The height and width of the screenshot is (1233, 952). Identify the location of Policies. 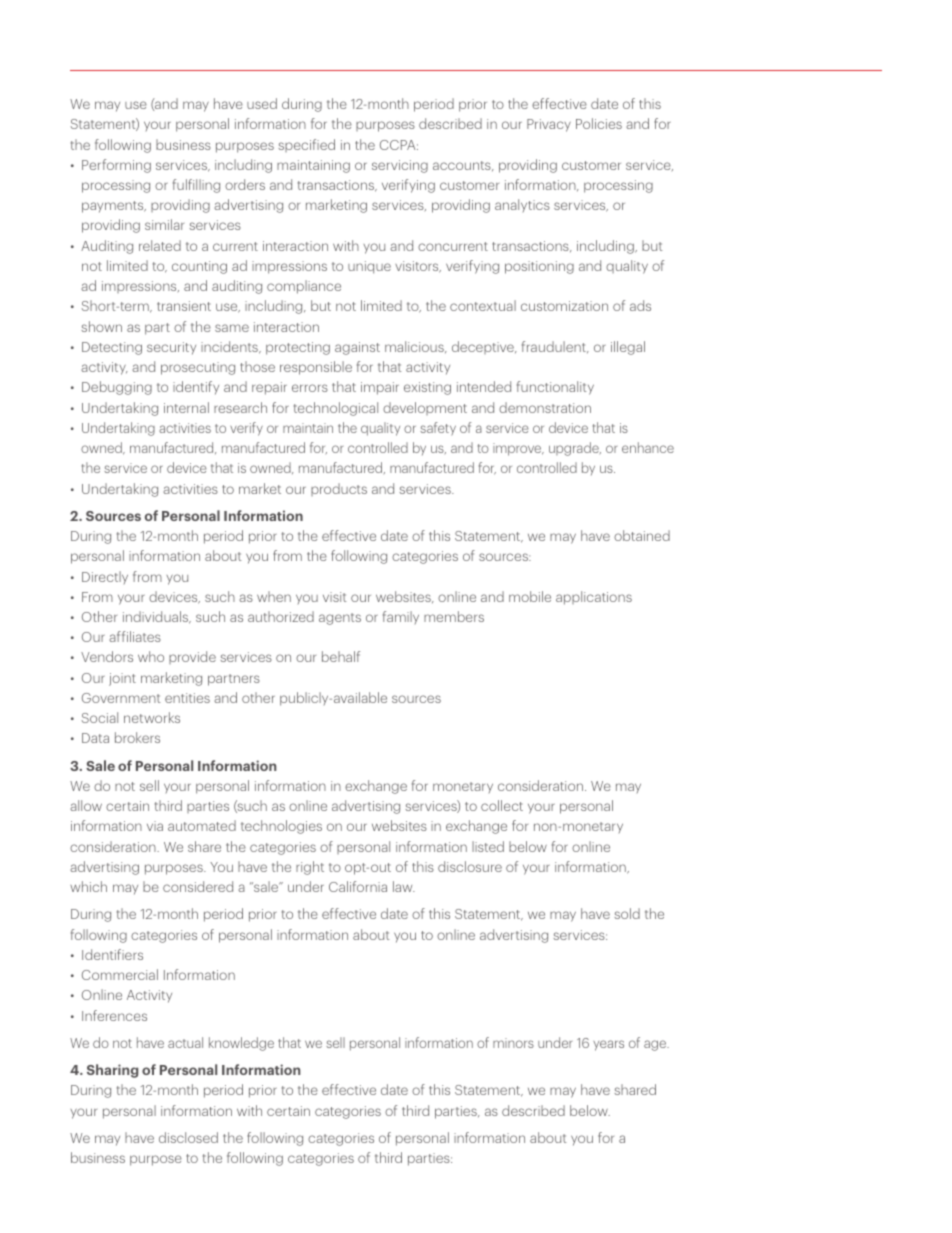
(599, 123).
